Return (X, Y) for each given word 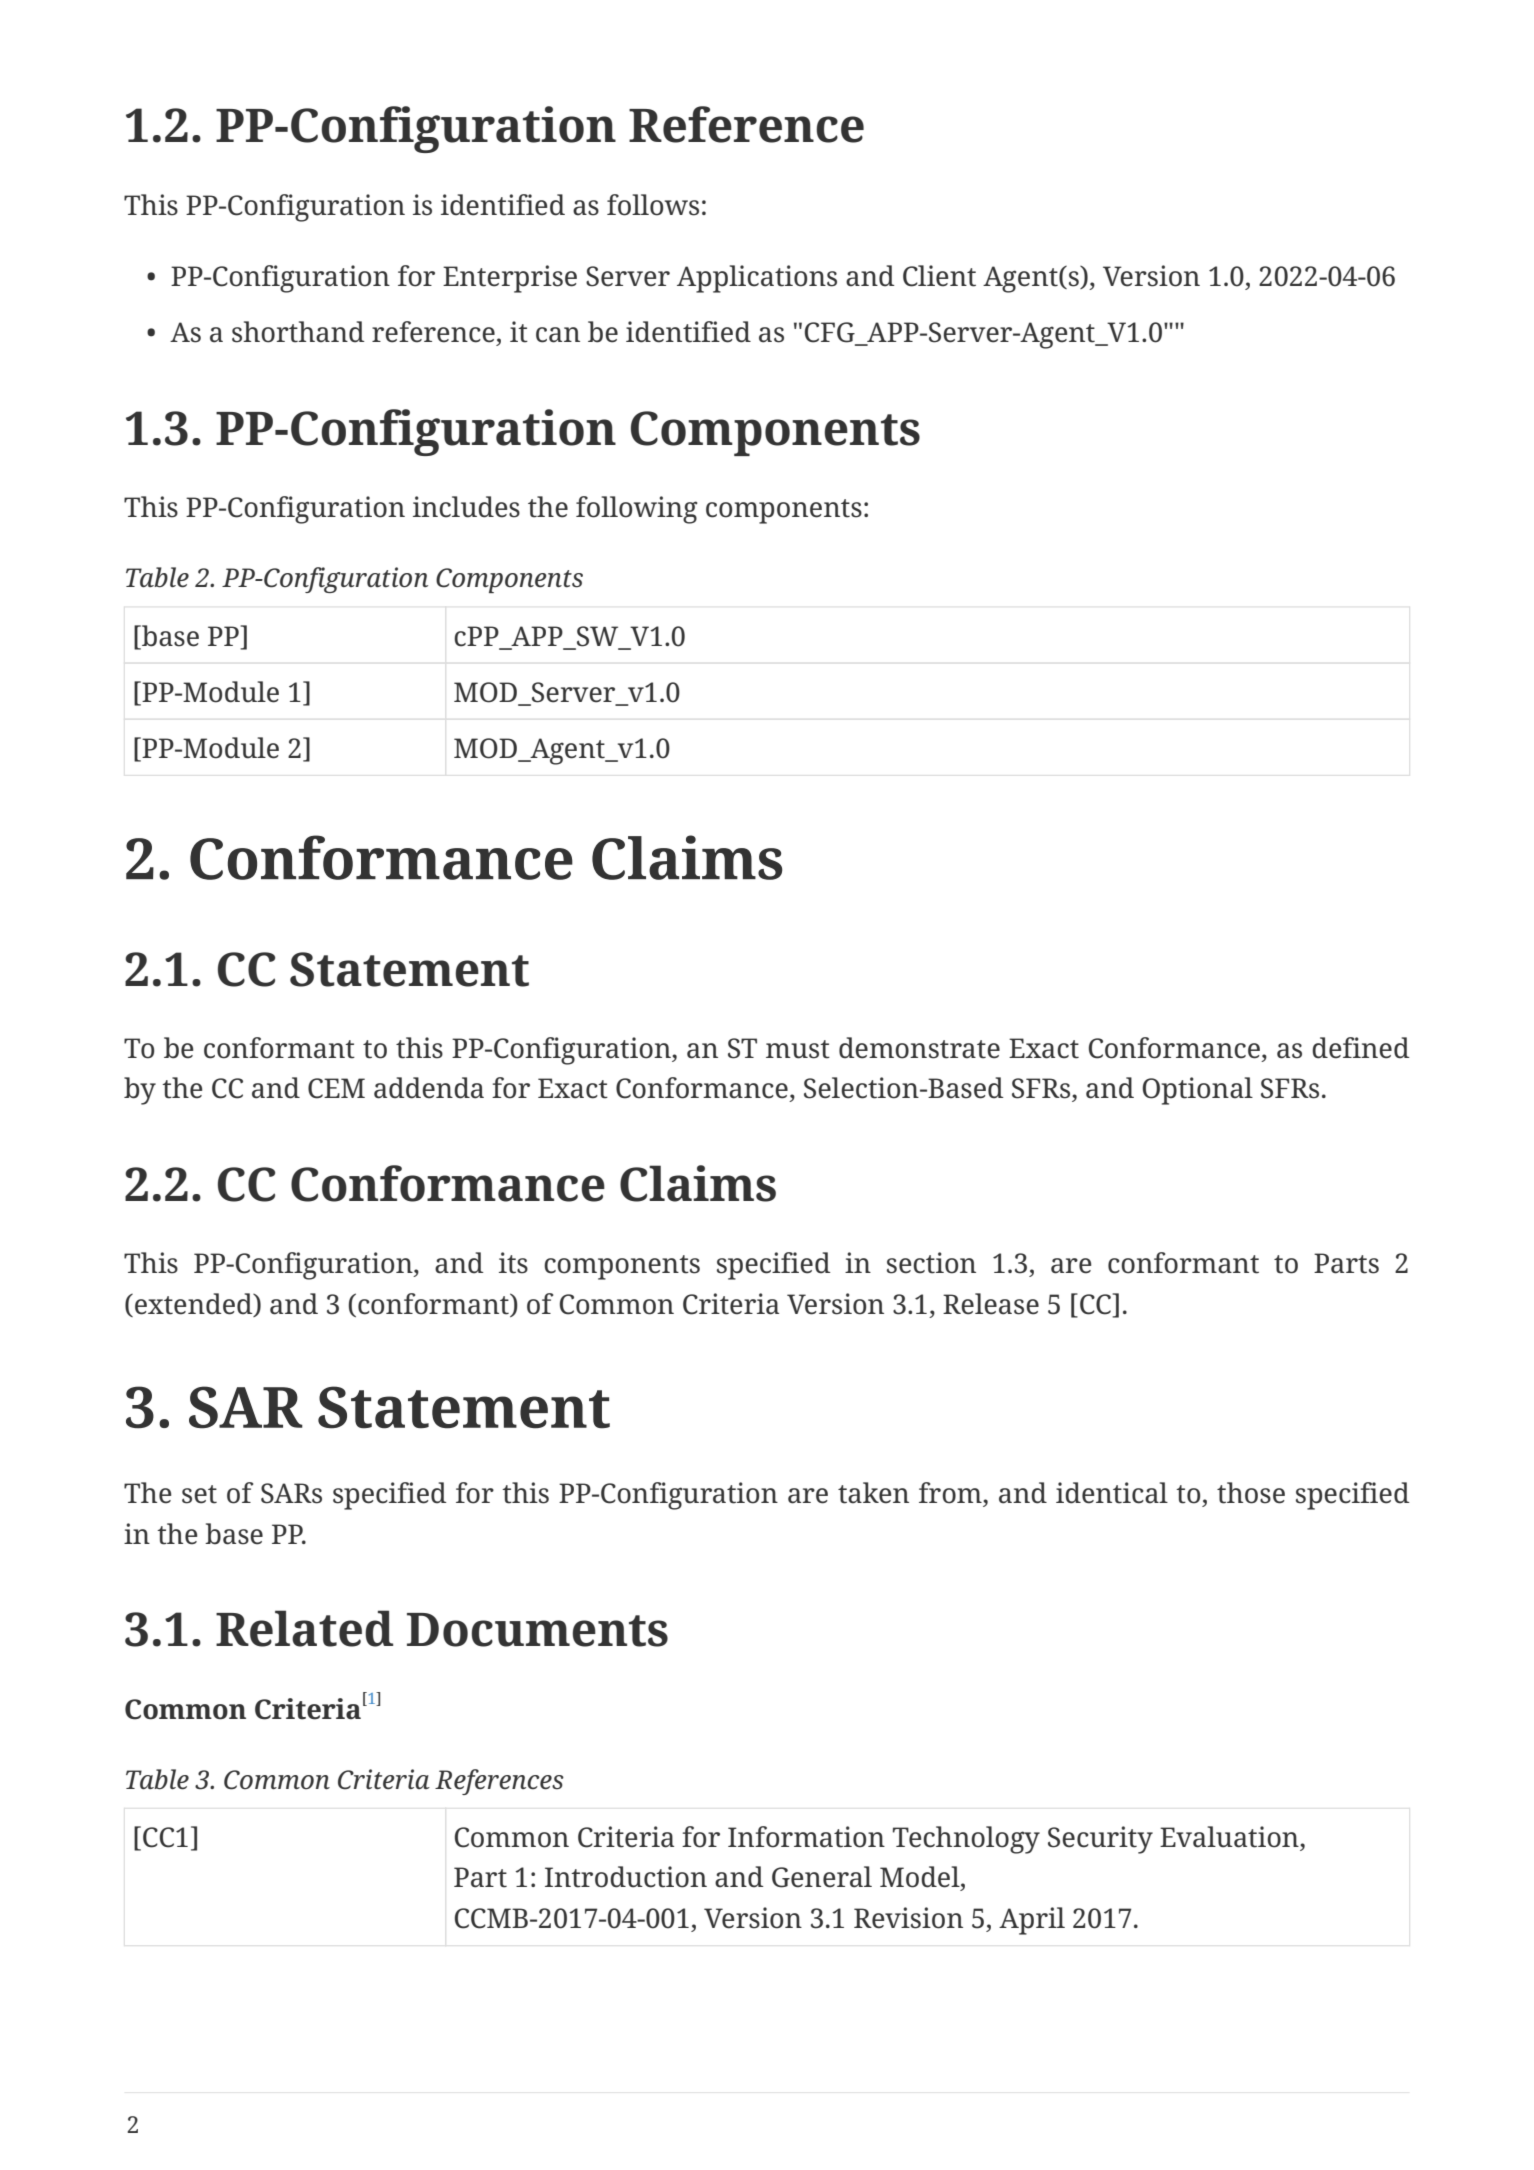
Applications (757, 279)
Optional (1197, 1091)
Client (939, 276)
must (798, 1049)
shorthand (298, 332)
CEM (336, 1088)
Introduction (626, 1877)
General (822, 1877)
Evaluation (1230, 1837)
